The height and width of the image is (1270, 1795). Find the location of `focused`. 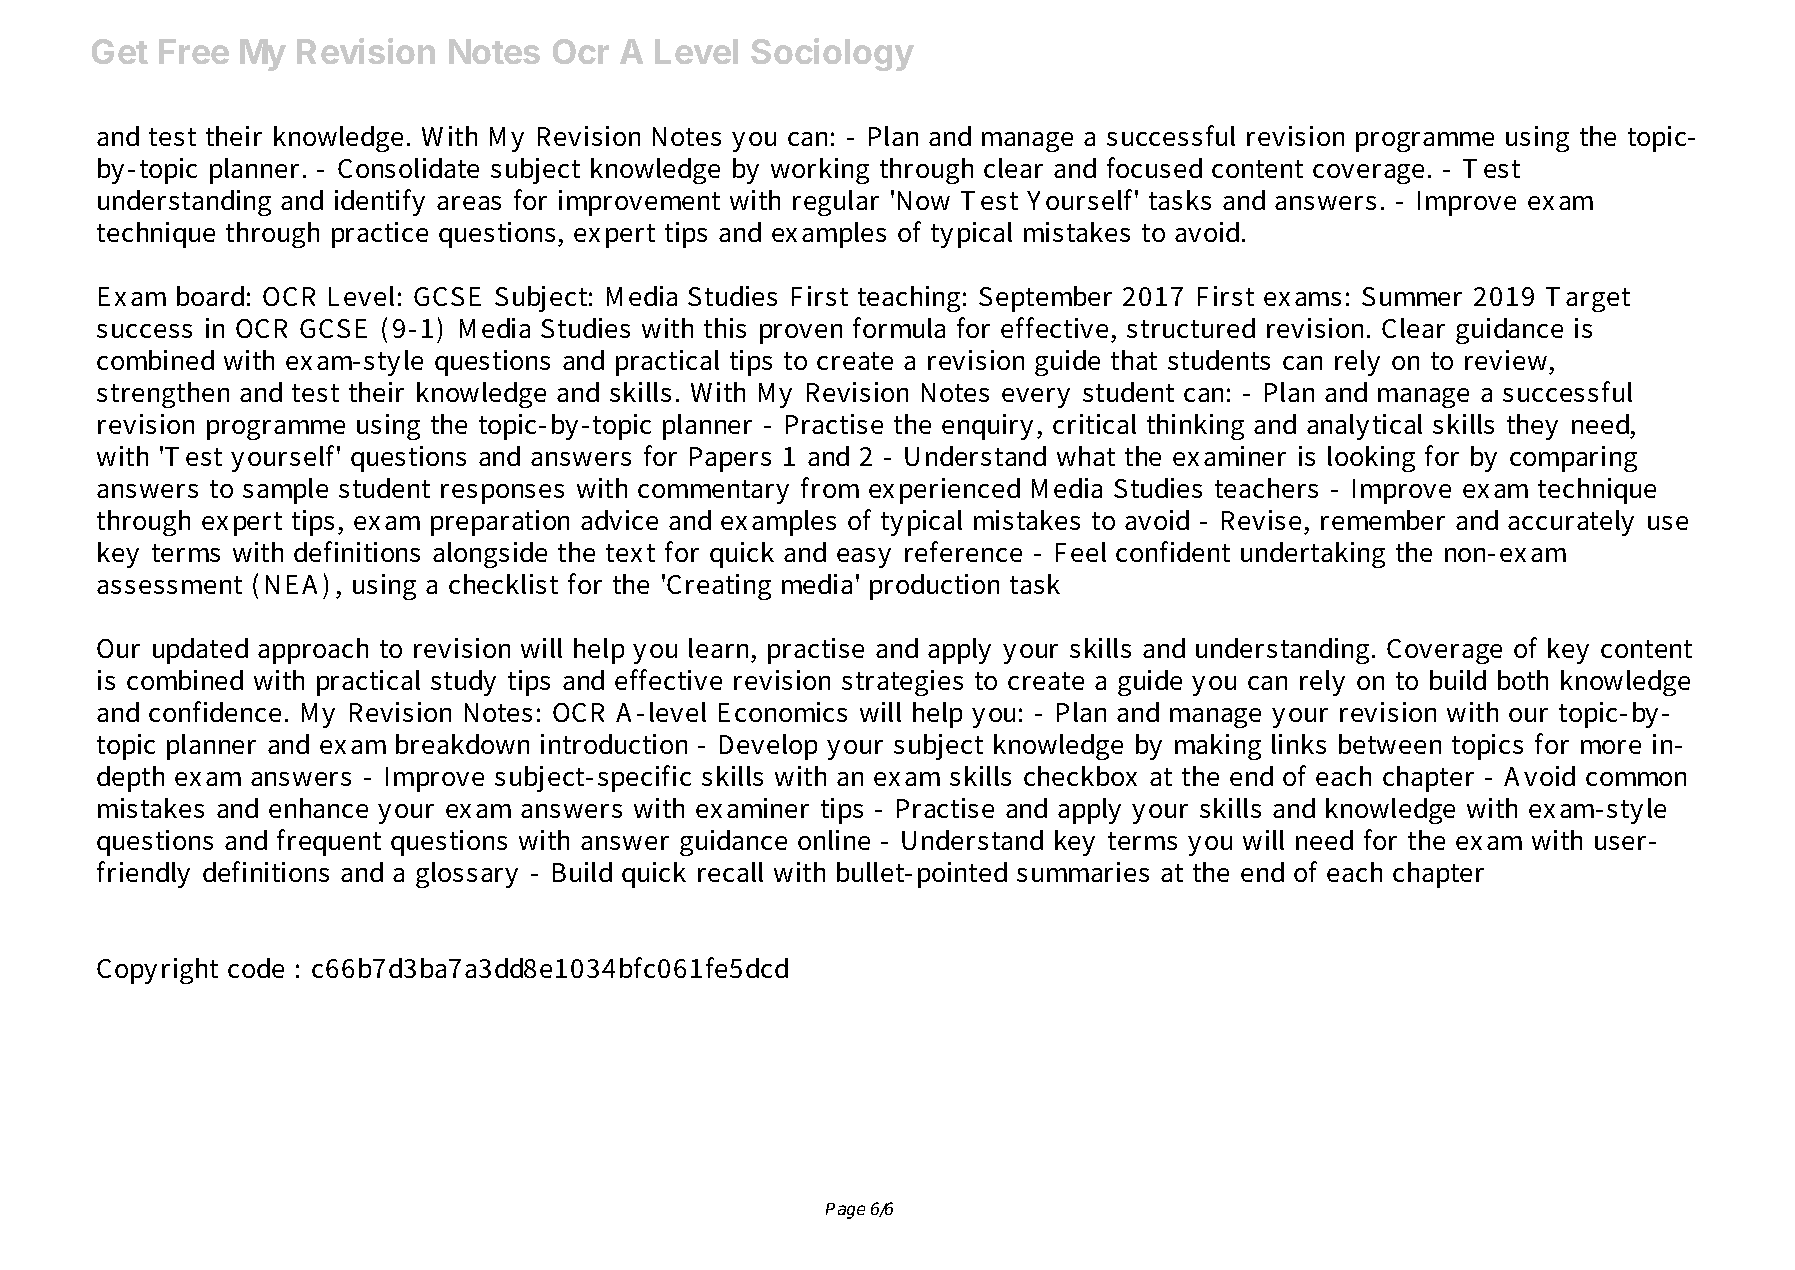

focused is located at coordinates (1154, 167).
